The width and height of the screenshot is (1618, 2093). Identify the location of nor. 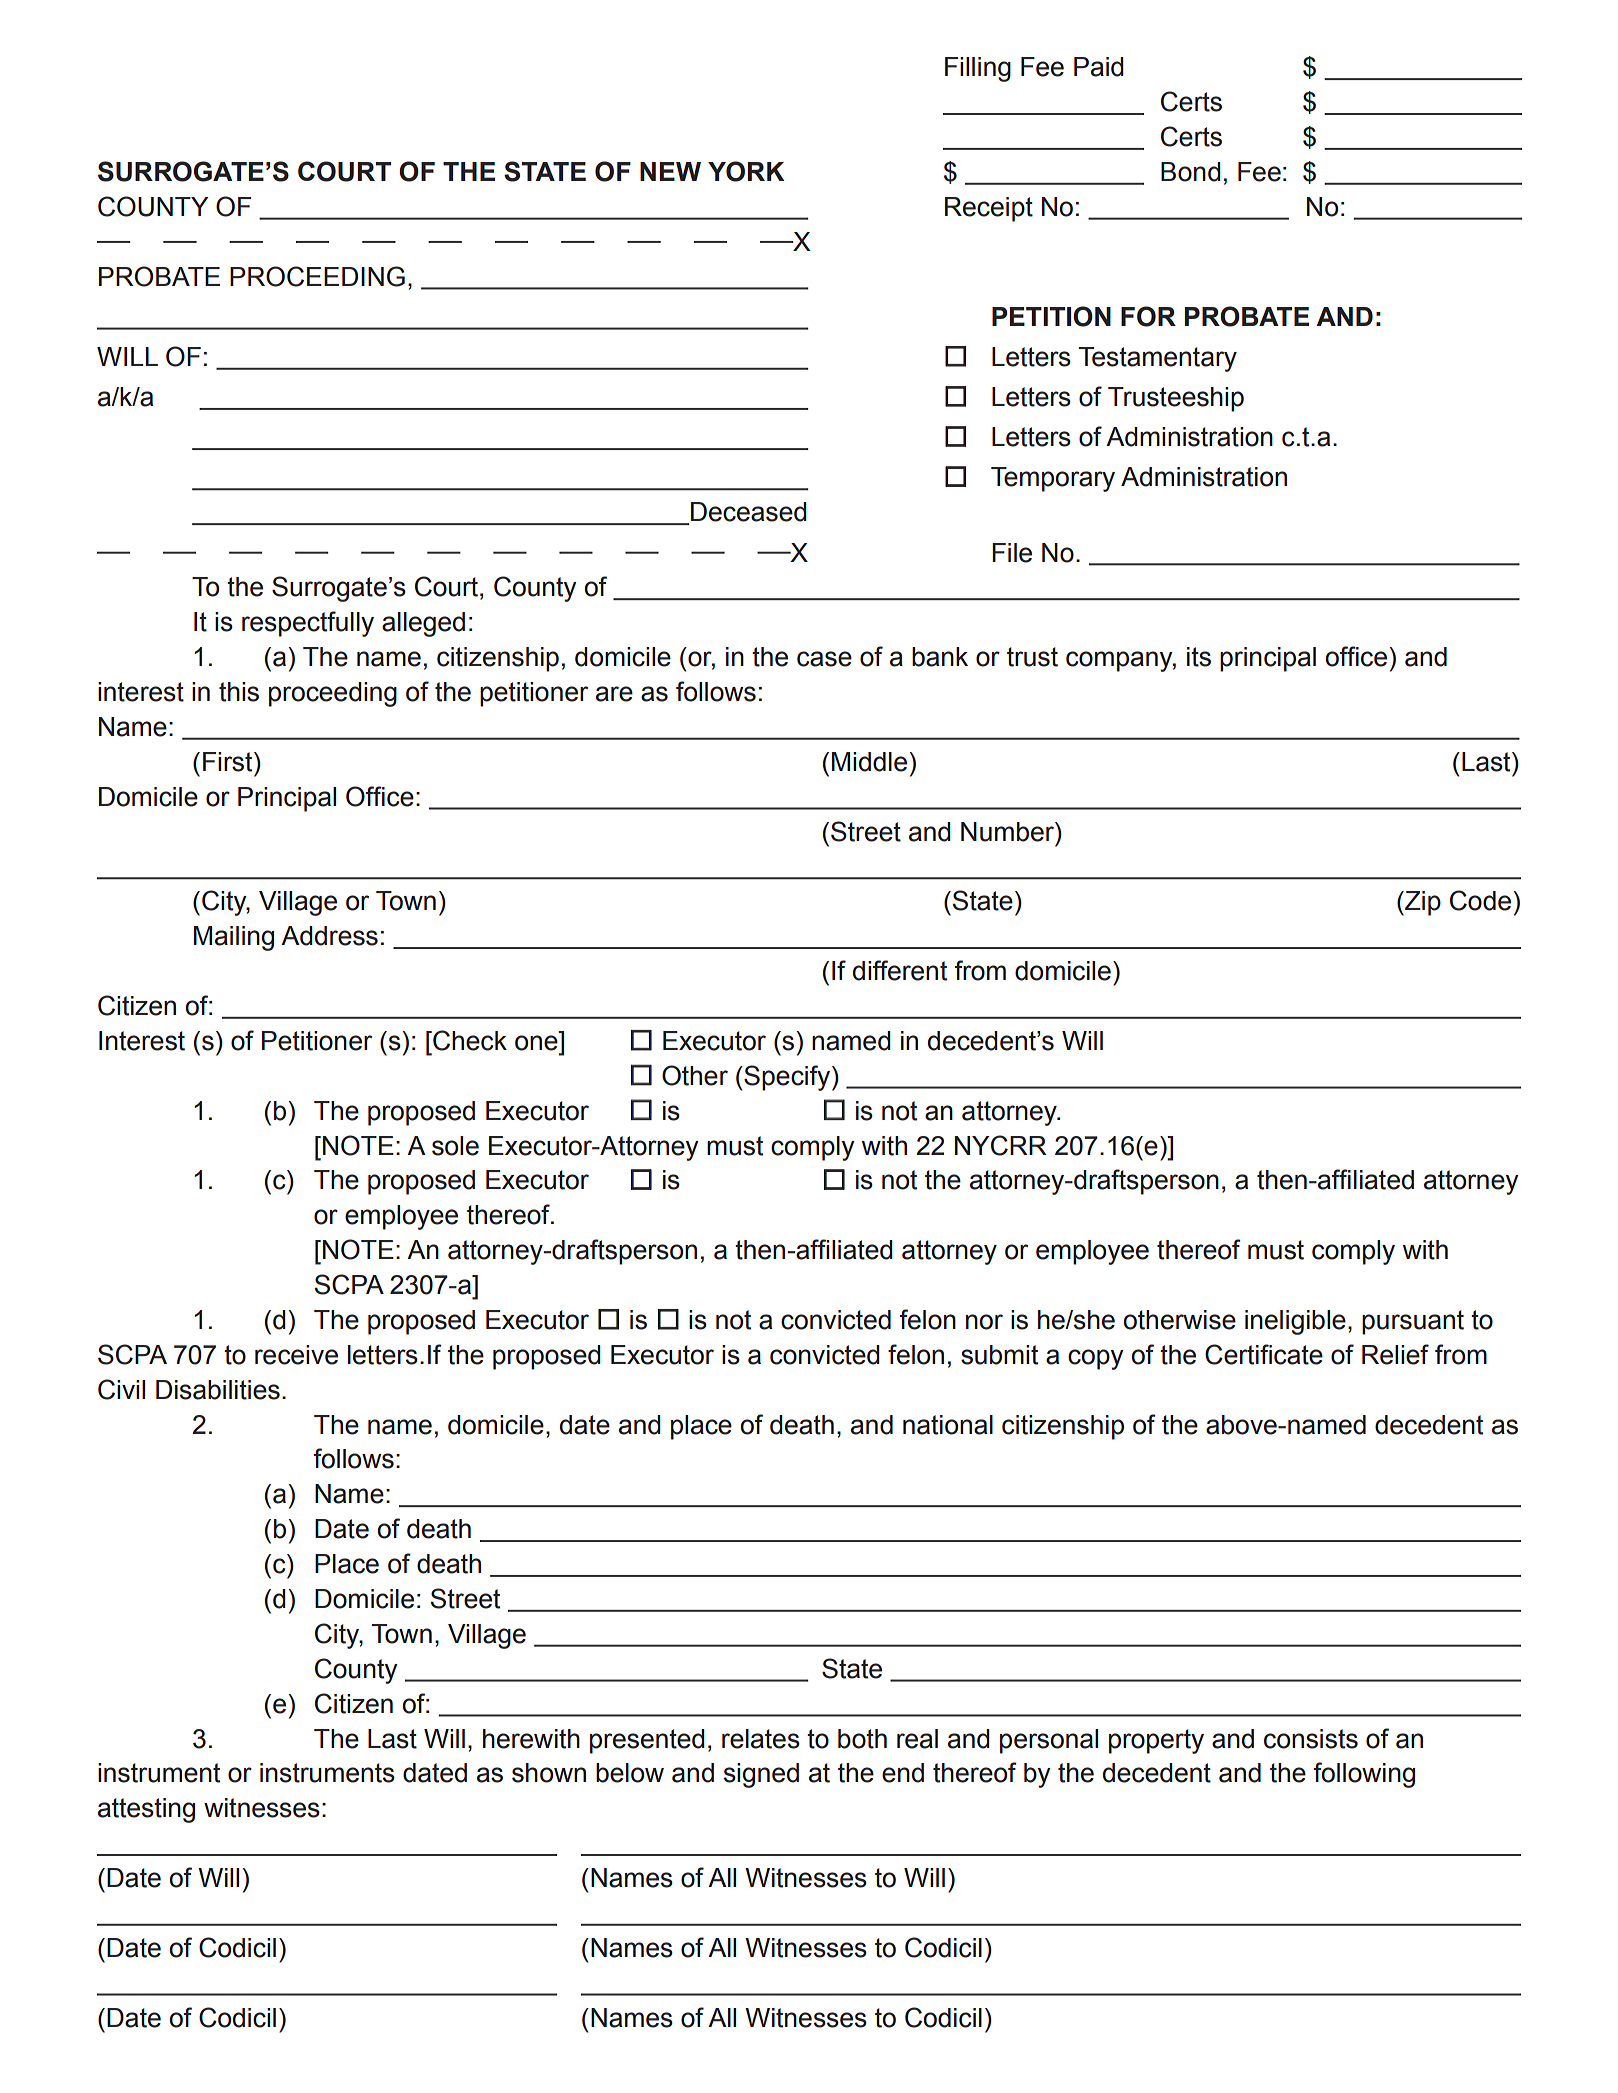
(984, 1322).
